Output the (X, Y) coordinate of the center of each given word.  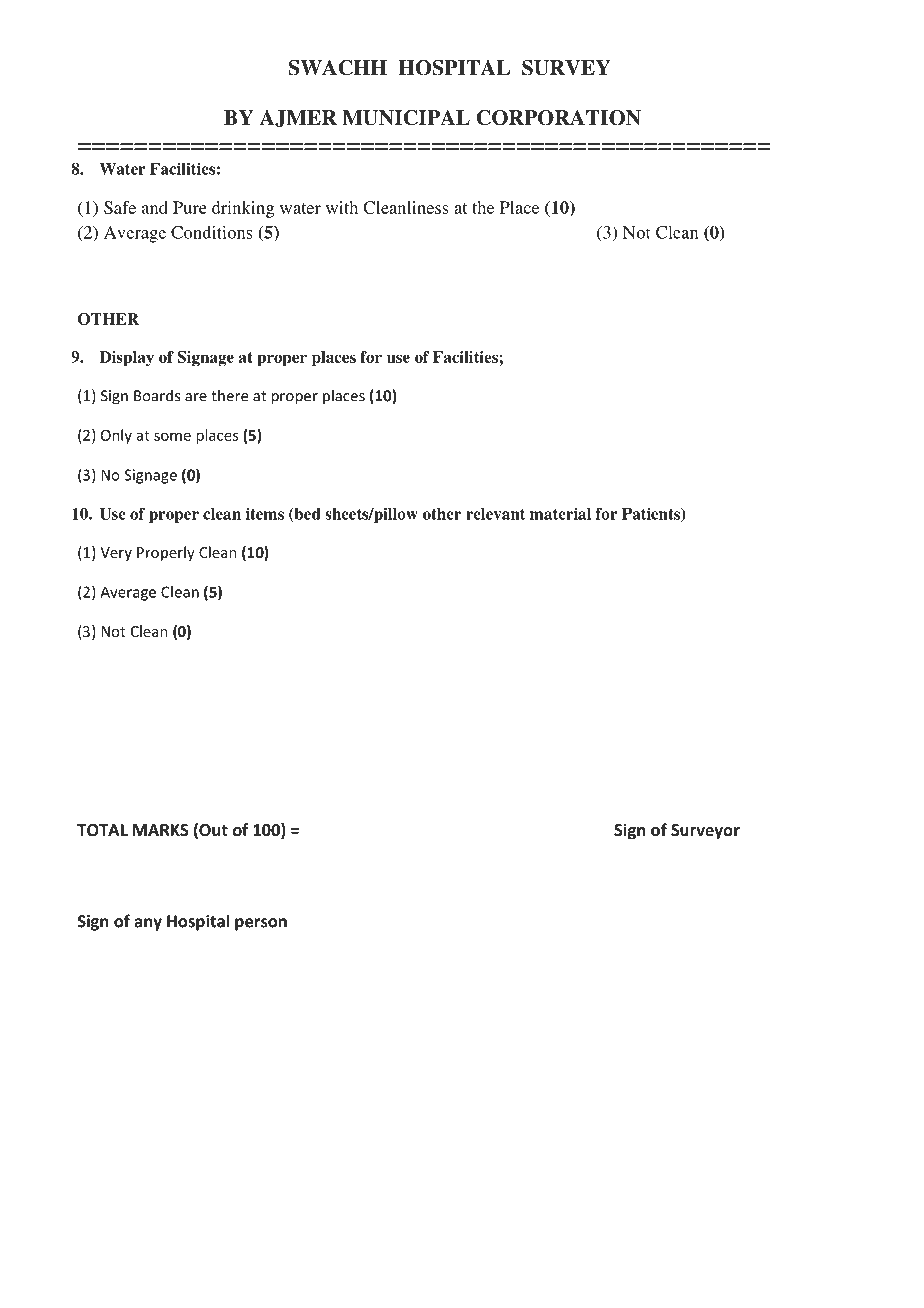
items (265, 513)
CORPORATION (559, 118)
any (148, 924)
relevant (495, 514)
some (172, 436)
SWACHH (337, 68)
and (155, 207)
